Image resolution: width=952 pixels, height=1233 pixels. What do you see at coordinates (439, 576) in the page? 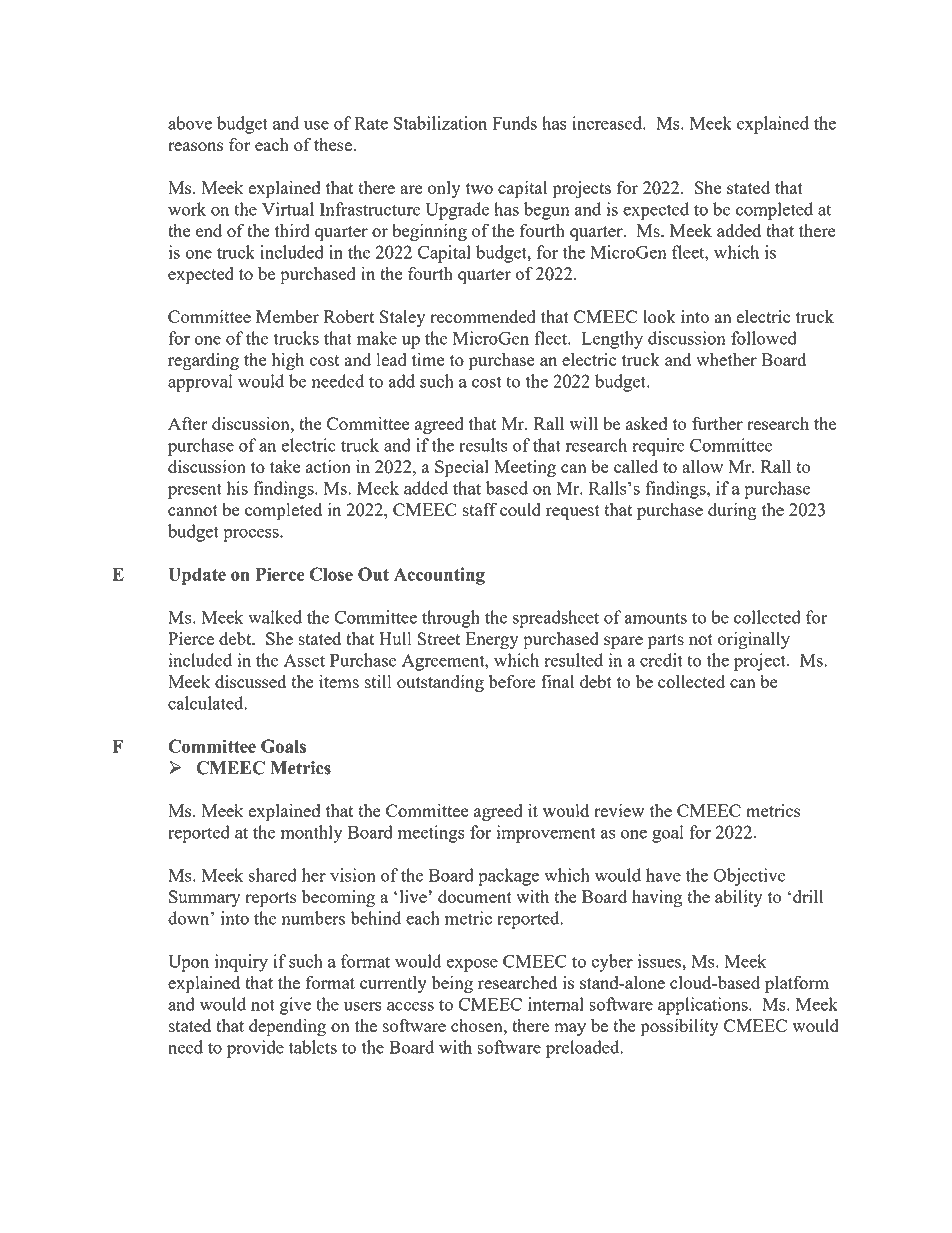
I see `Accounting` at bounding box center [439, 576].
